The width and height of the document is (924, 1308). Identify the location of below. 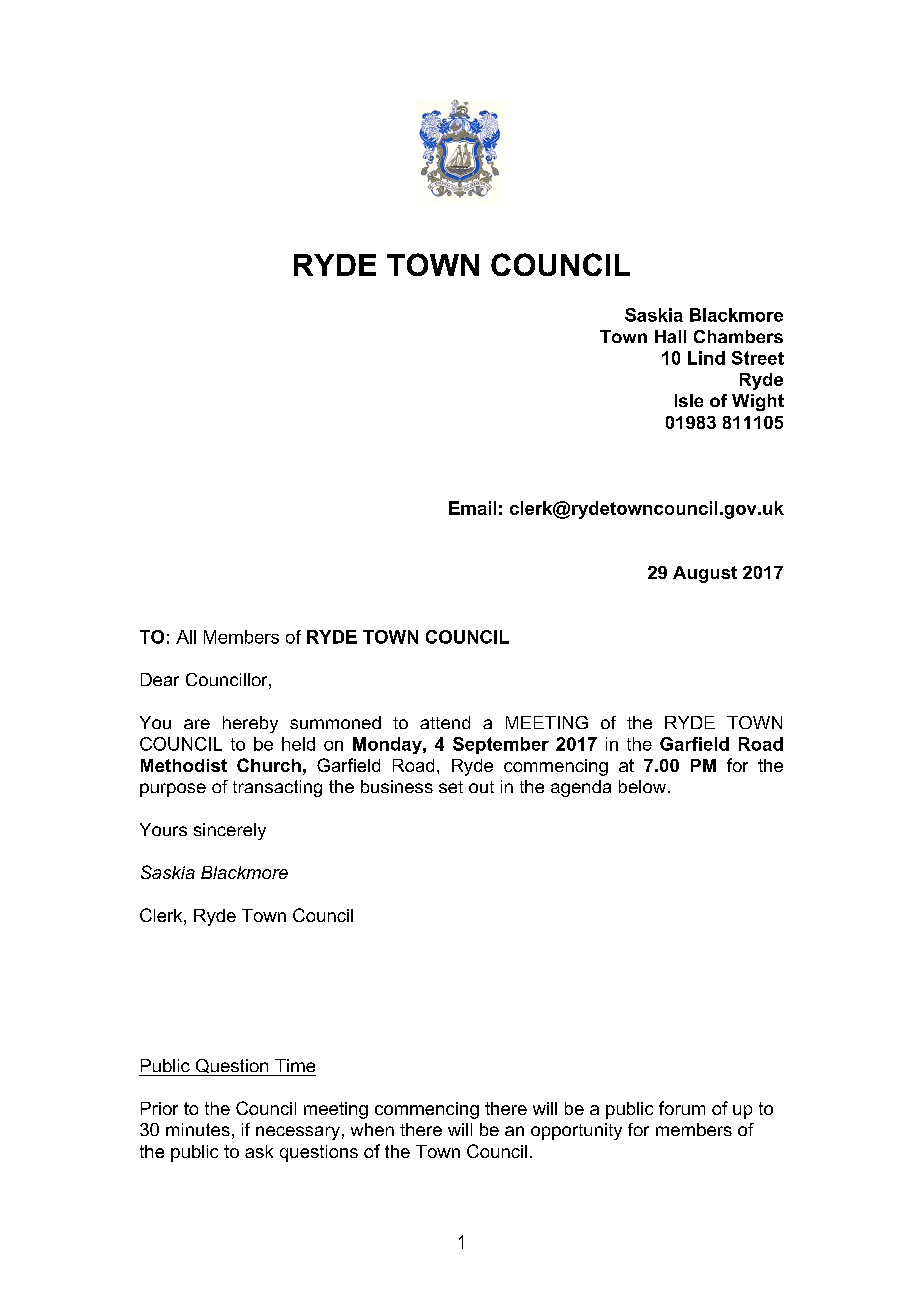
(644, 786).
